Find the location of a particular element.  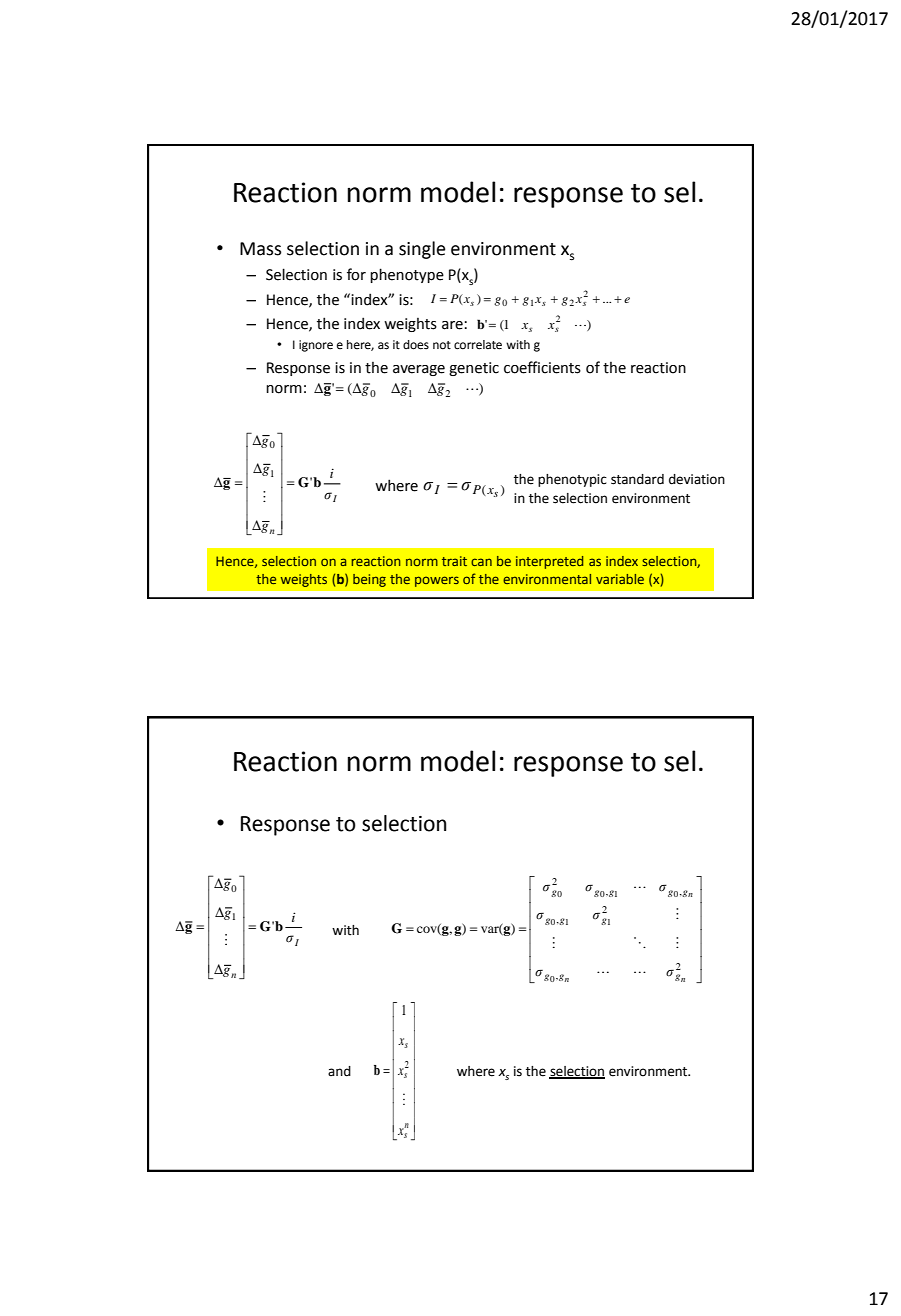

single is located at coordinates (422, 250).
